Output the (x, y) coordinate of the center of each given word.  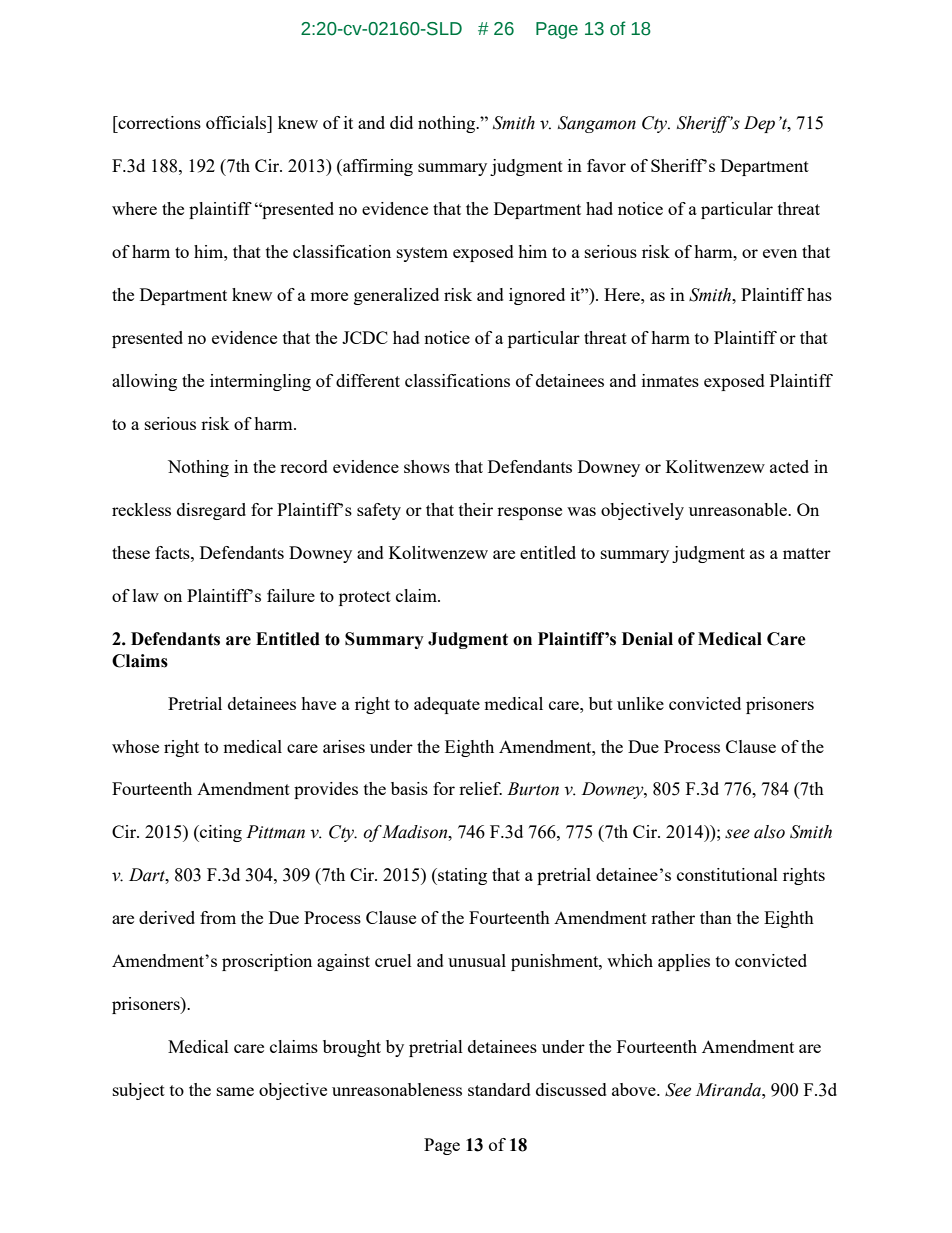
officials (237, 122)
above (635, 1089)
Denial (647, 639)
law (146, 595)
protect (365, 598)
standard (499, 1089)
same (235, 1091)
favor (606, 165)
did (401, 122)
